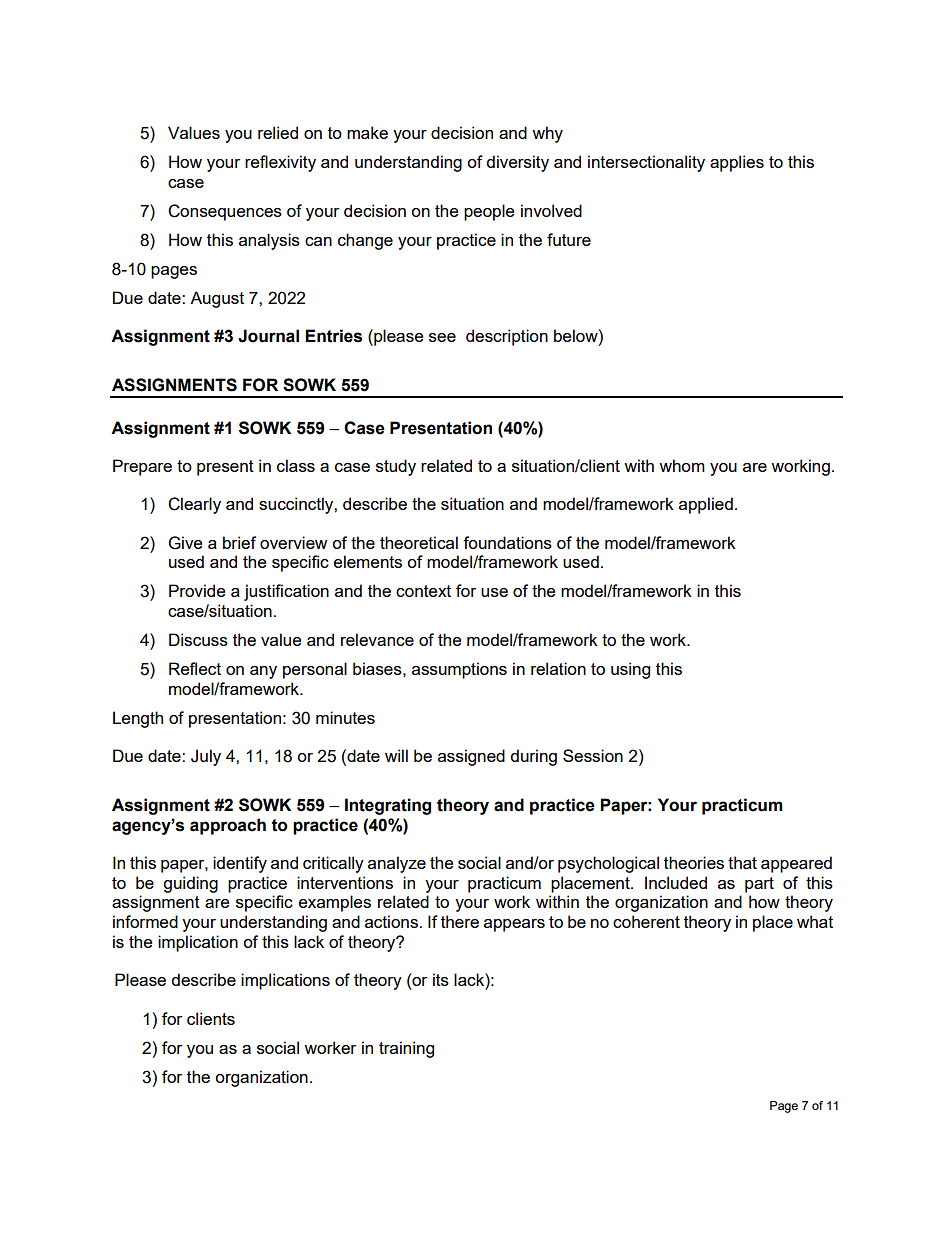 Image resolution: width=952 pixels, height=1233 pixels. Describe the element at coordinates (737, 163) in the screenshot. I see `applies` at that location.
